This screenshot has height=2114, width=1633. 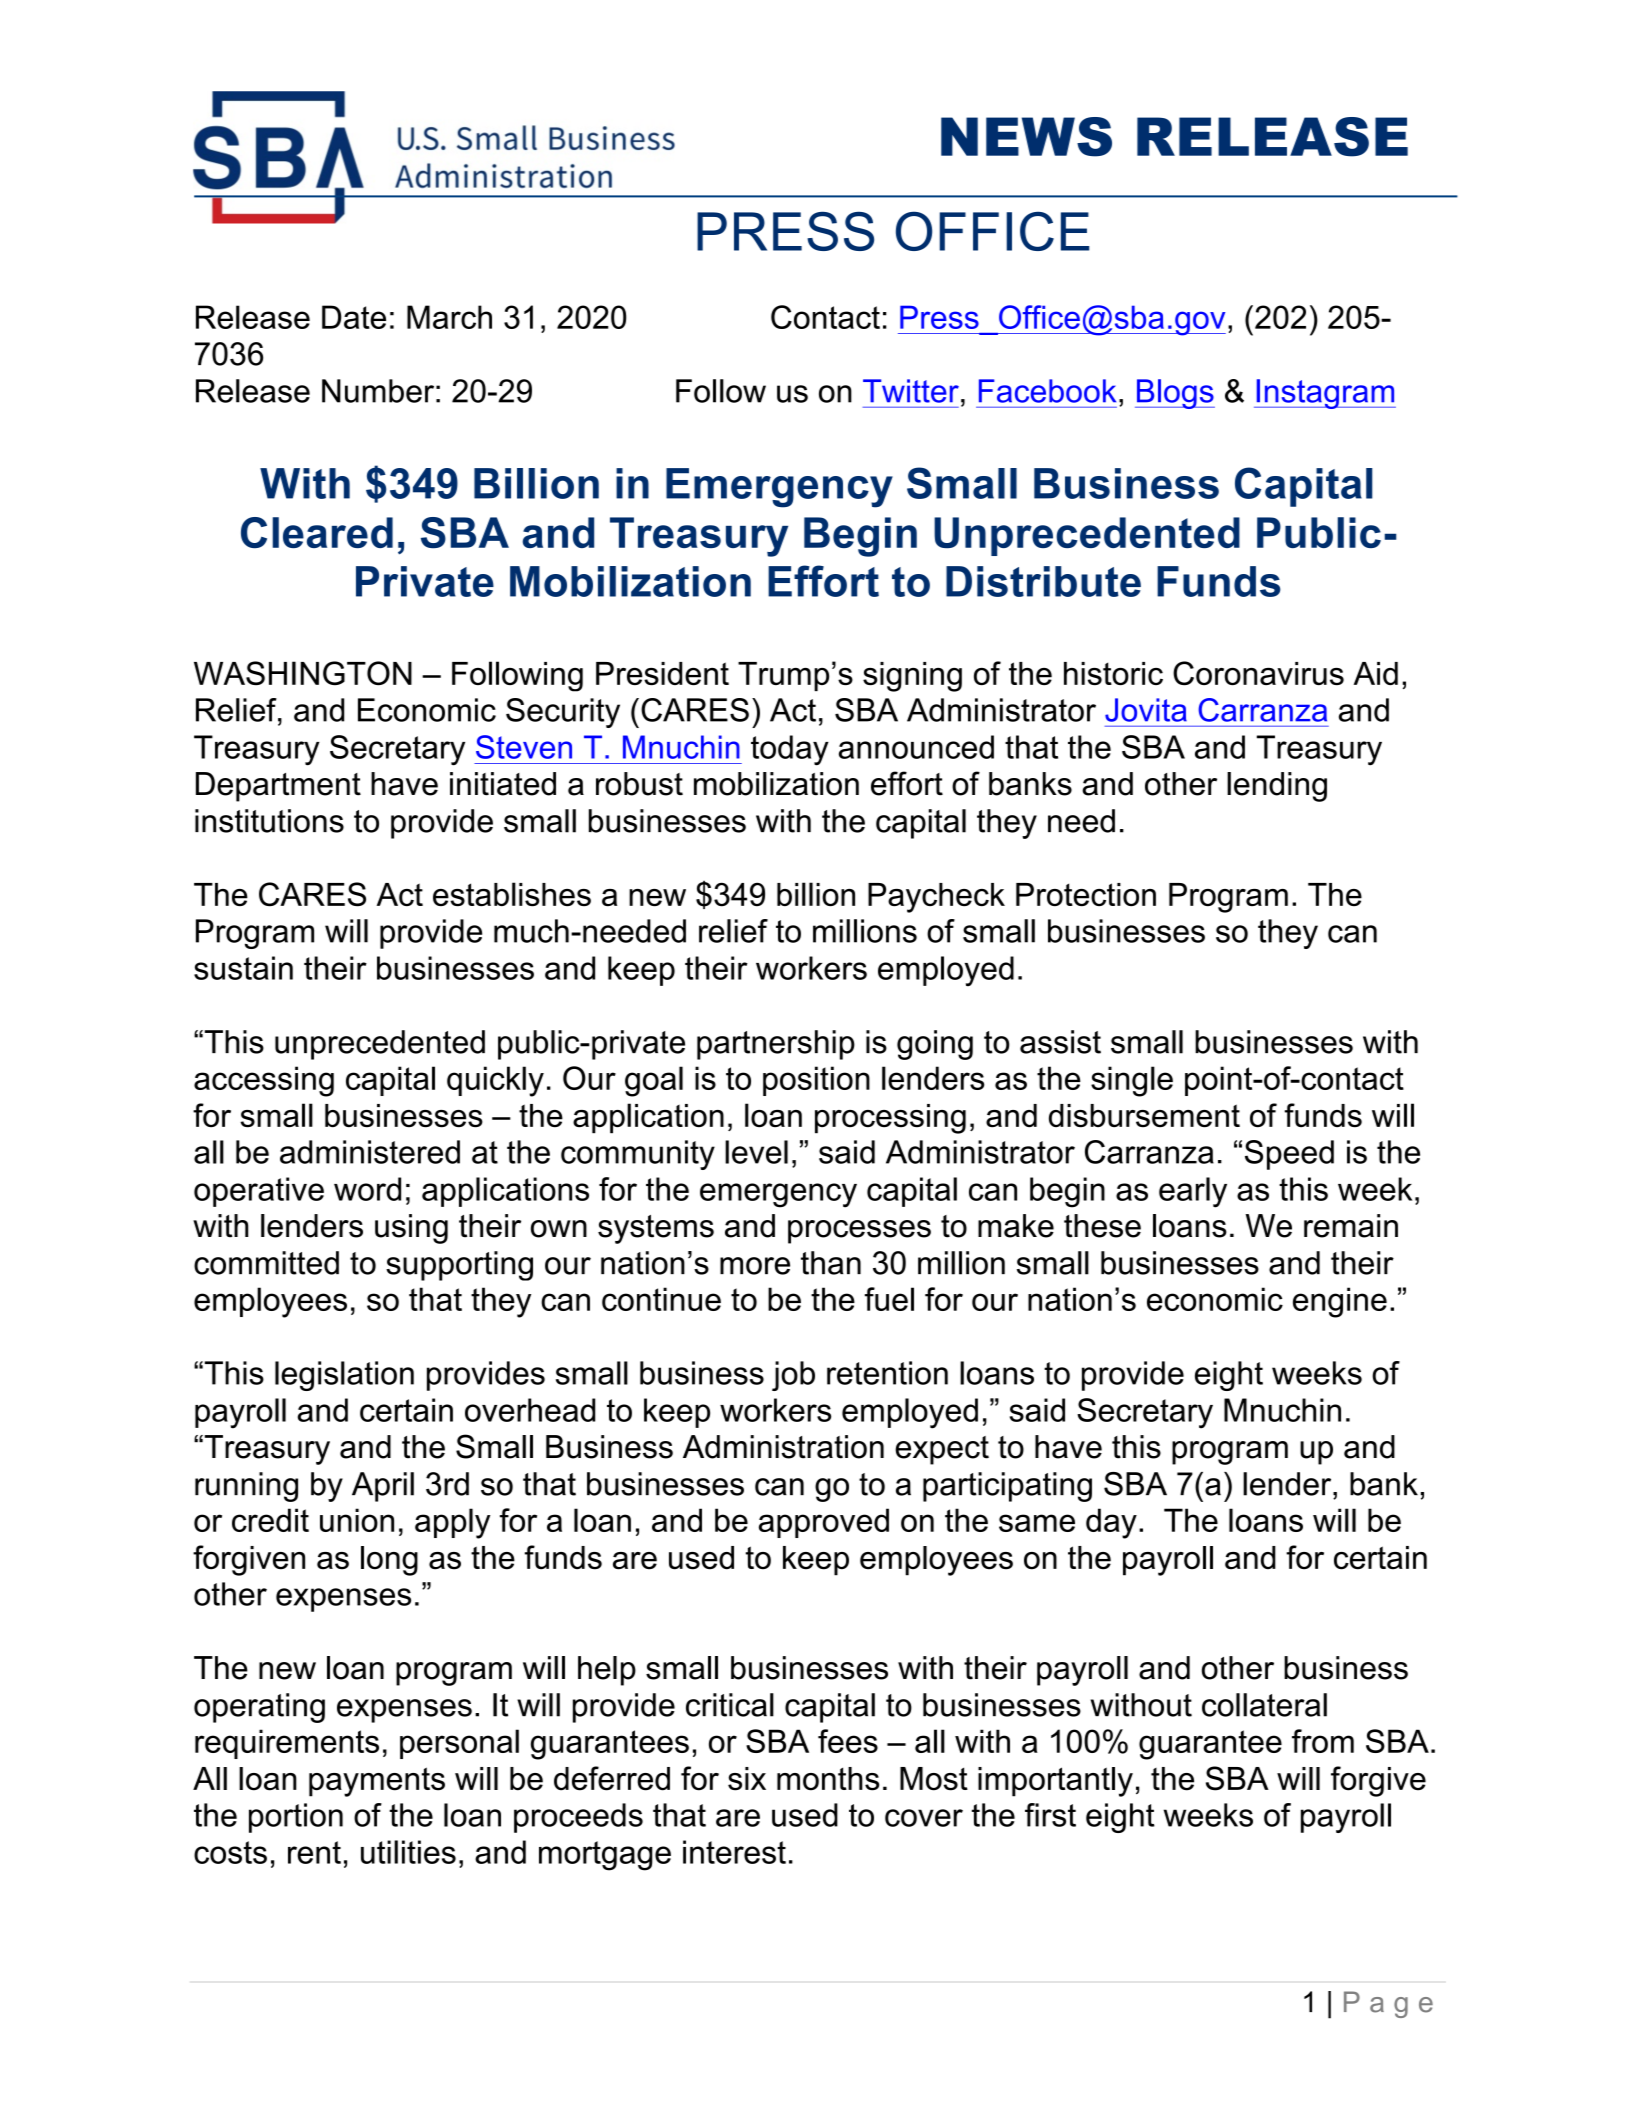 I want to click on Blogs, so click(x=1175, y=394).
